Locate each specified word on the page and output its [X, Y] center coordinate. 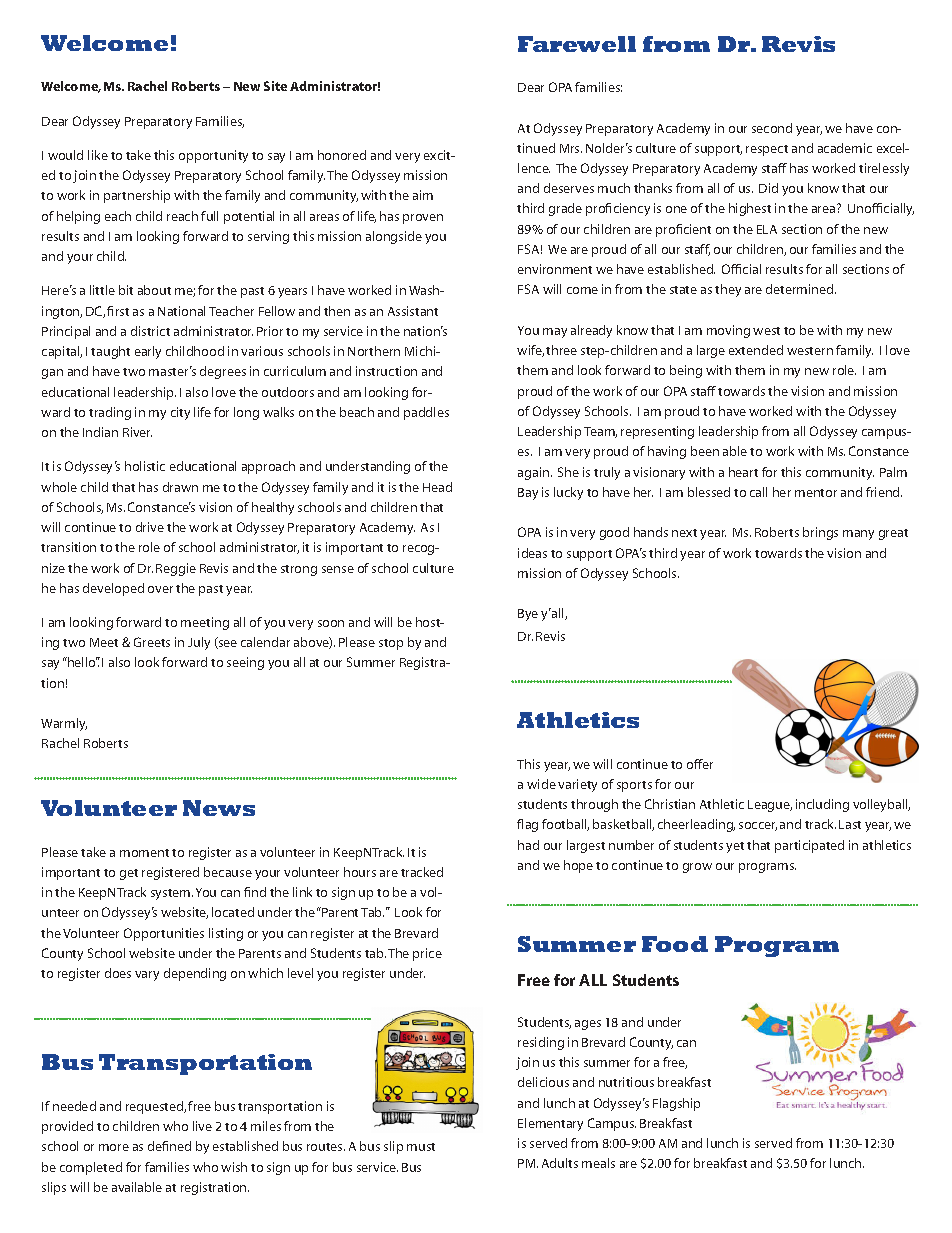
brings [820, 533]
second [772, 128]
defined [169, 1146]
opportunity [213, 156]
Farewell [577, 44]
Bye [528, 615]
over [160, 589]
